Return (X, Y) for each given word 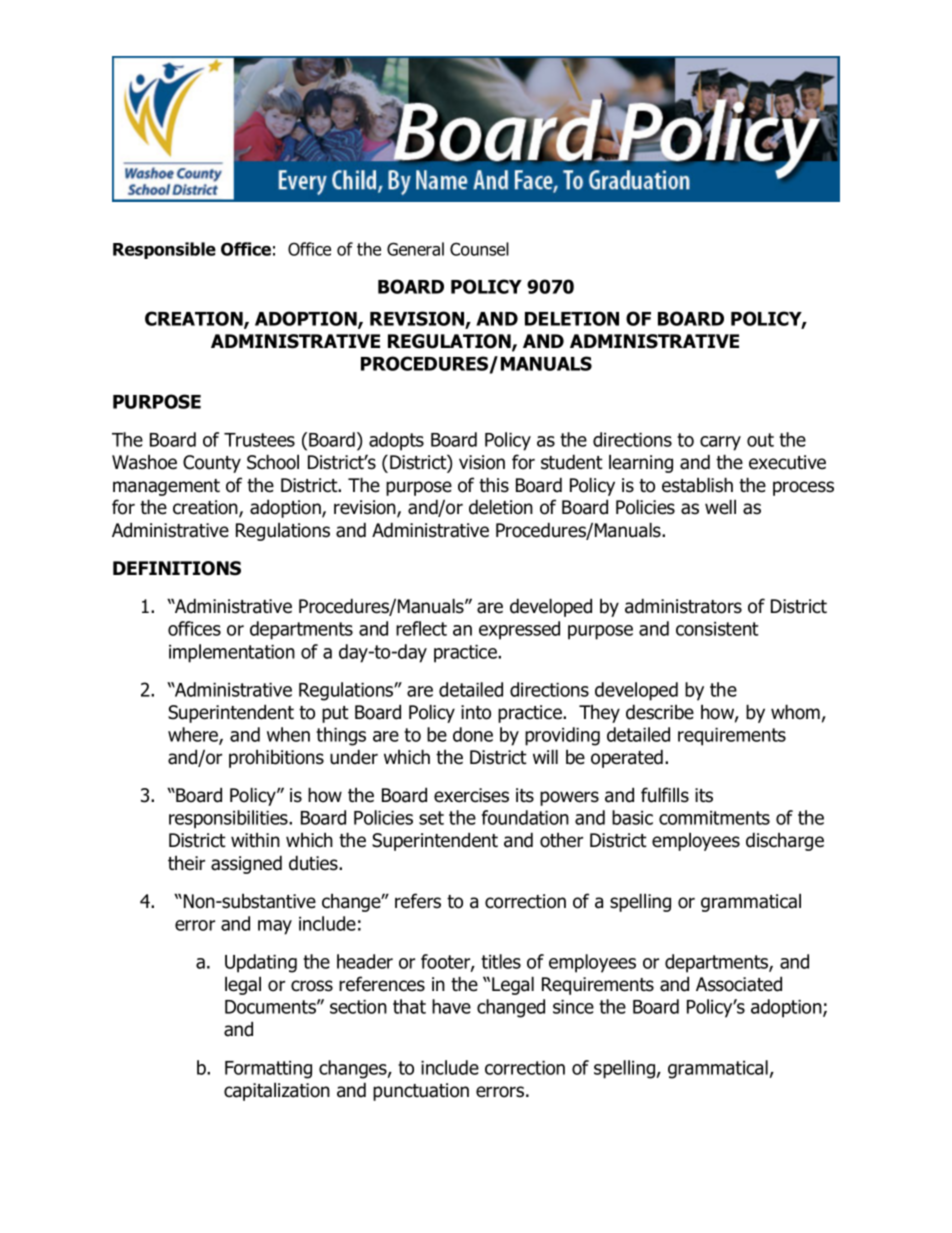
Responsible (164, 250)
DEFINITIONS (177, 568)
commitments (714, 818)
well (720, 507)
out (760, 440)
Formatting (268, 1070)
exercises (471, 795)
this (494, 485)
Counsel (479, 249)
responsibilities (229, 819)
